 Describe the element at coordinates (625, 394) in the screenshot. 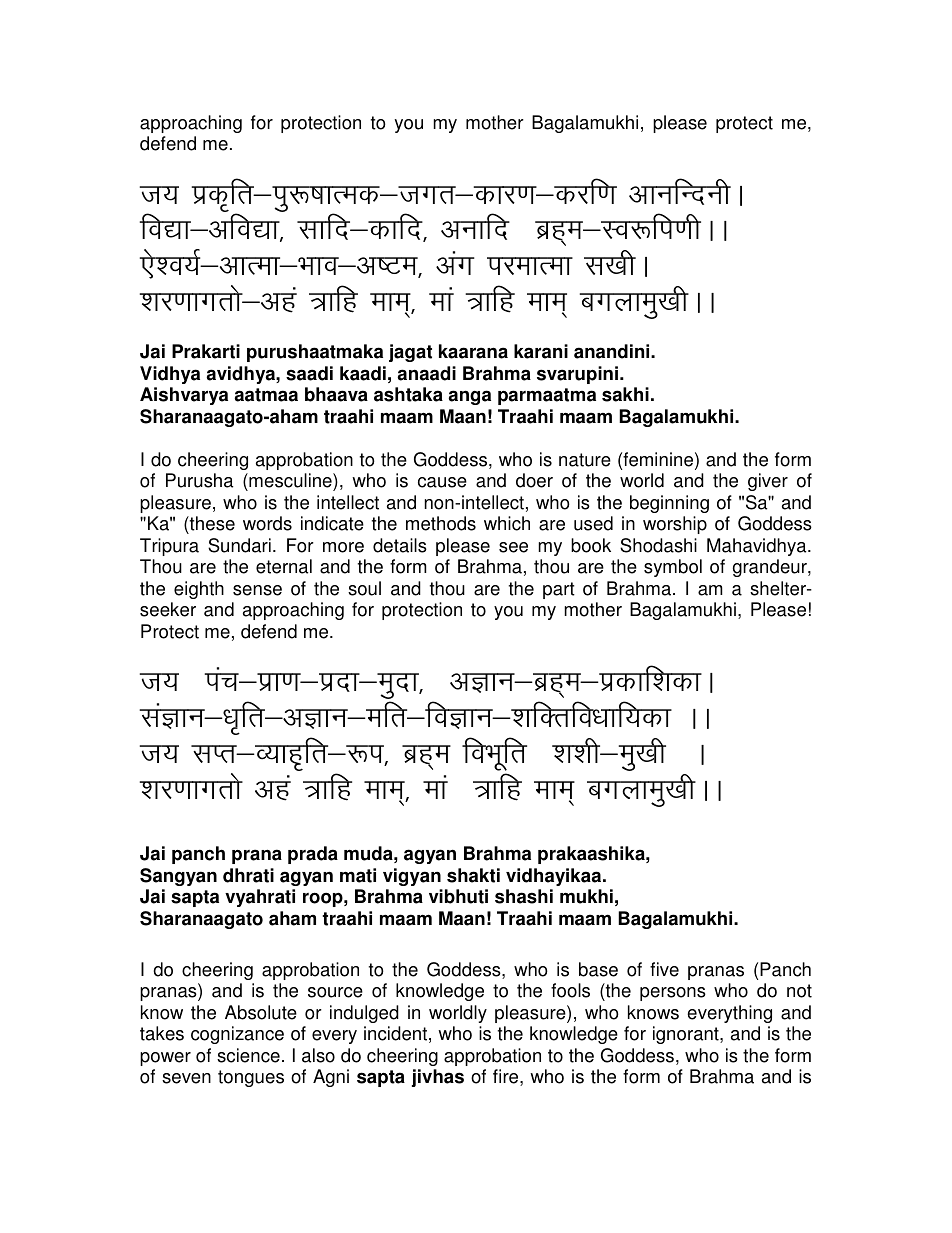

I see `sakhi` at that location.
